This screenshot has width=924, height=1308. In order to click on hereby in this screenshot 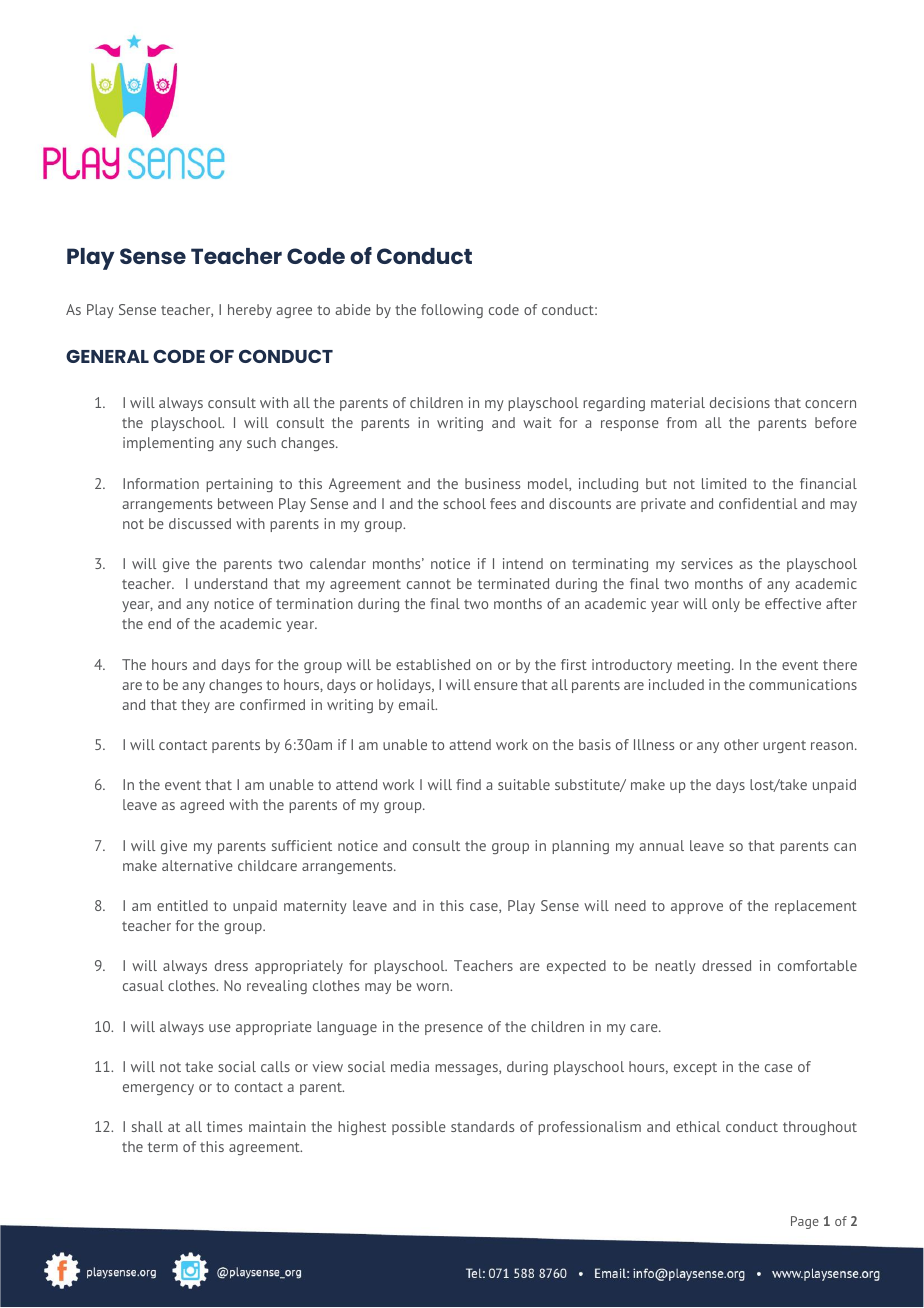, I will do `click(250, 311)`.
